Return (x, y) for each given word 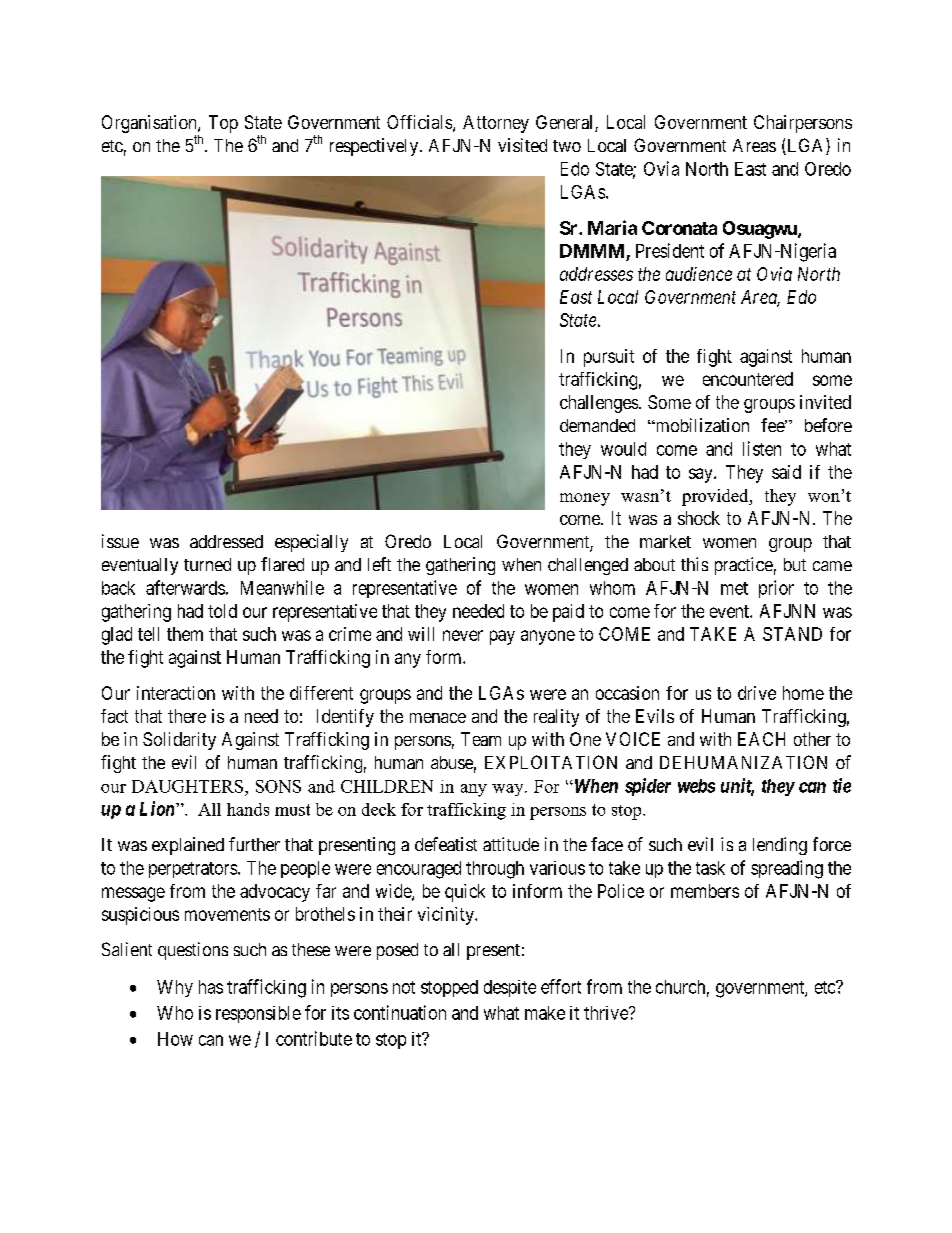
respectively (375, 147)
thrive (607, 1013)
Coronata (679, 228)
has (211, 987)
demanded (597, 425)
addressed (226, 541)
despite (510, 988)
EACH (761, 739)
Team (481, 739)
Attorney (496, 124)
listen (762, 448)
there (187, 716)
